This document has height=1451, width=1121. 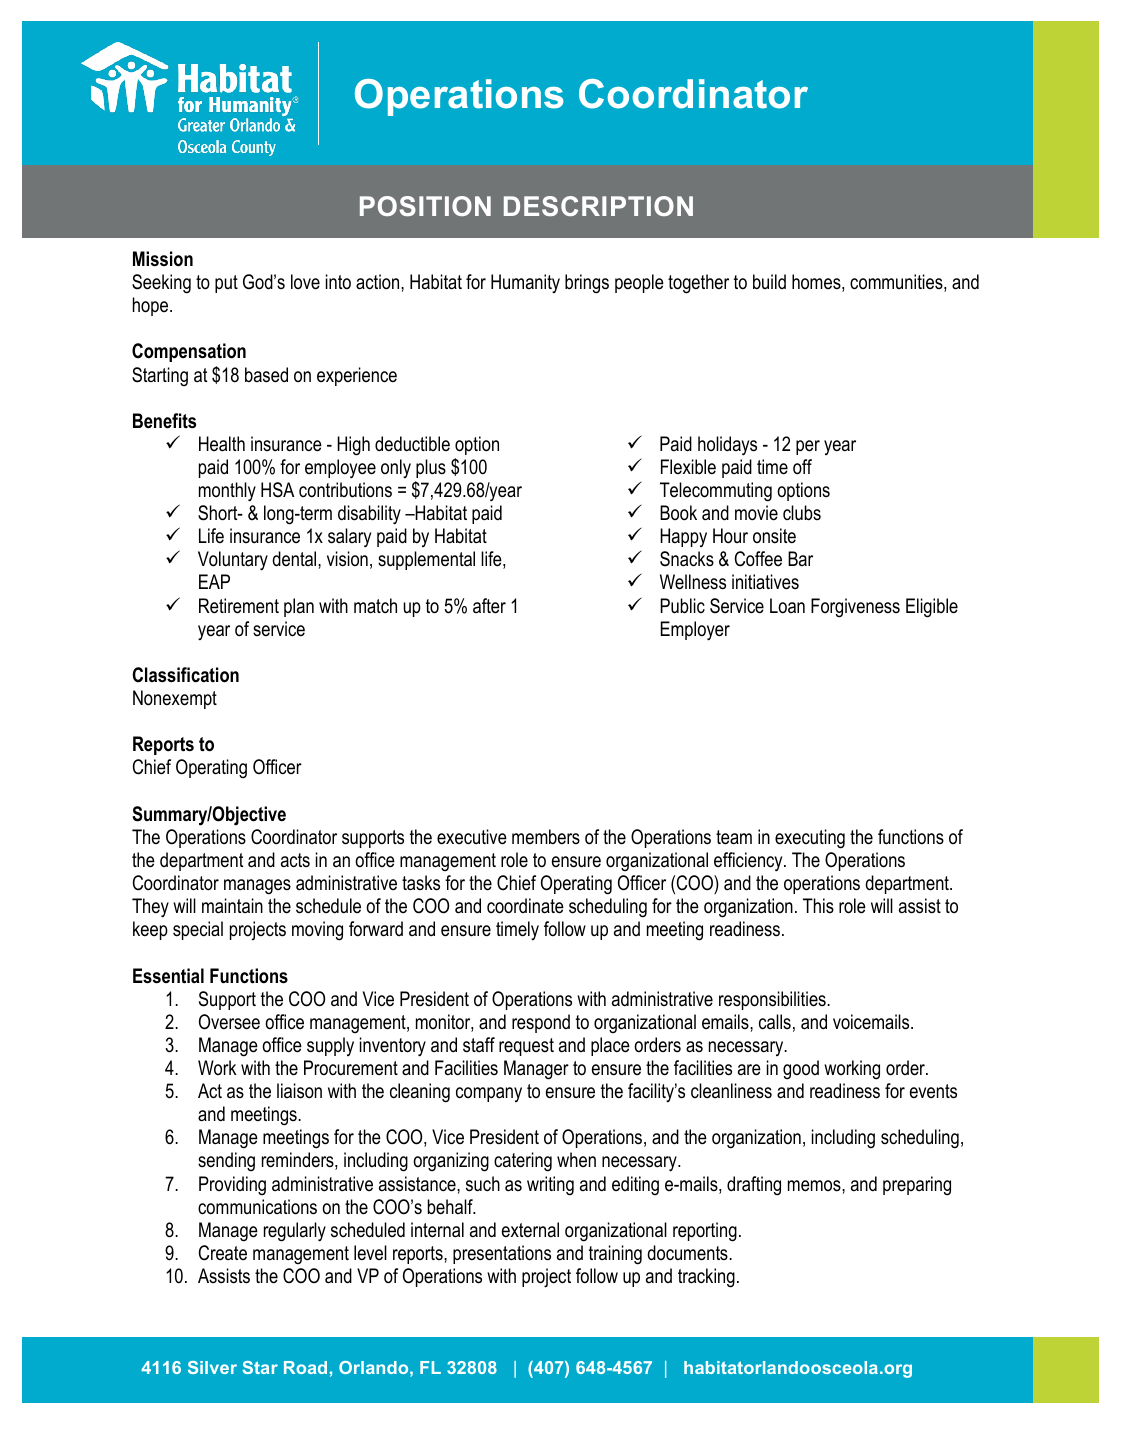 What do you see at coordinates (525, 283) in the document?
I see `Humanity` at bounding box center [525, 283].
